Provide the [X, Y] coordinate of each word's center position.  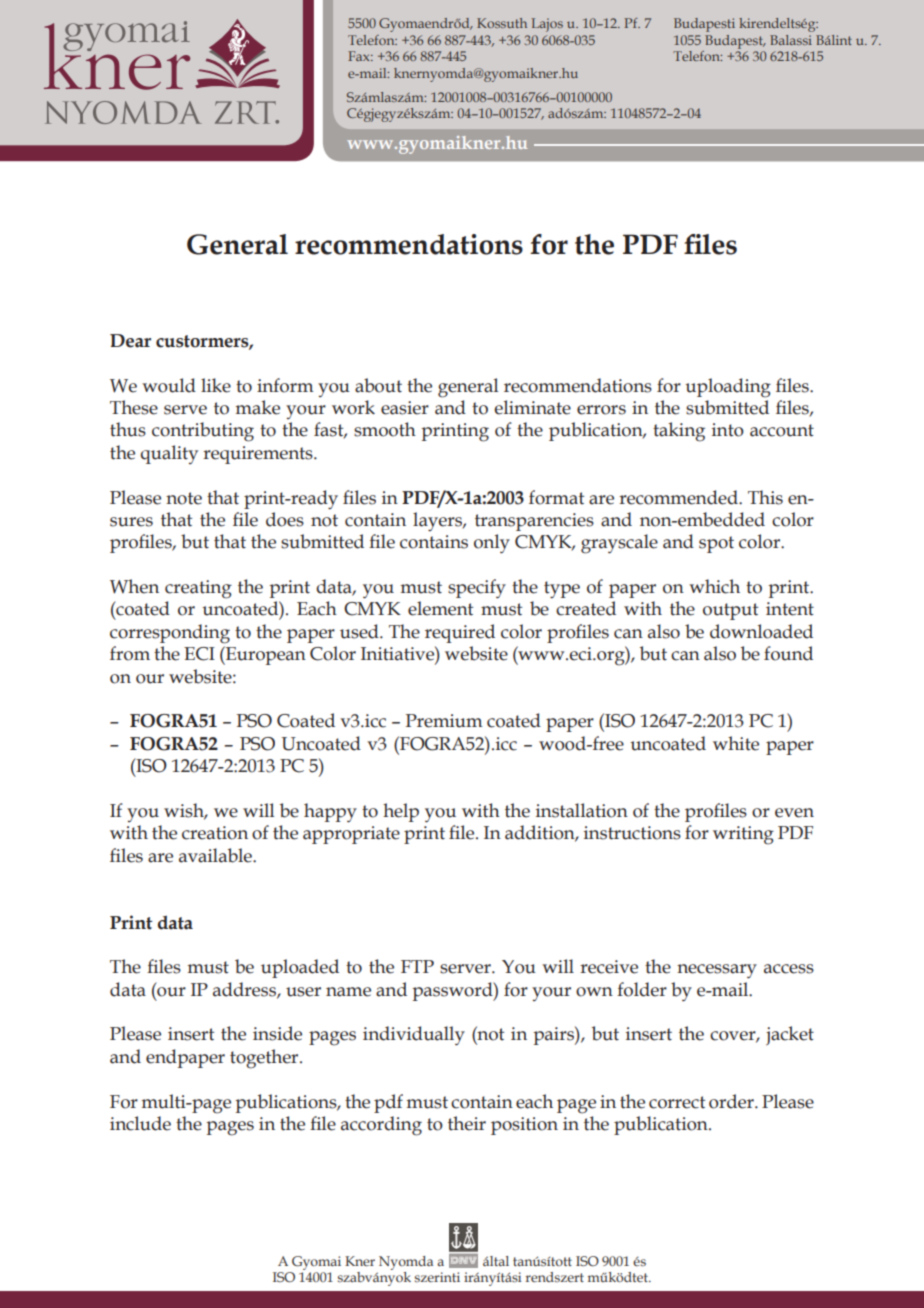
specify [477, 588]
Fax [360, 56]
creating [198, 589]
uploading [728, 388]
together [265, 1059]
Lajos [547, 25]
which [714, 586]
